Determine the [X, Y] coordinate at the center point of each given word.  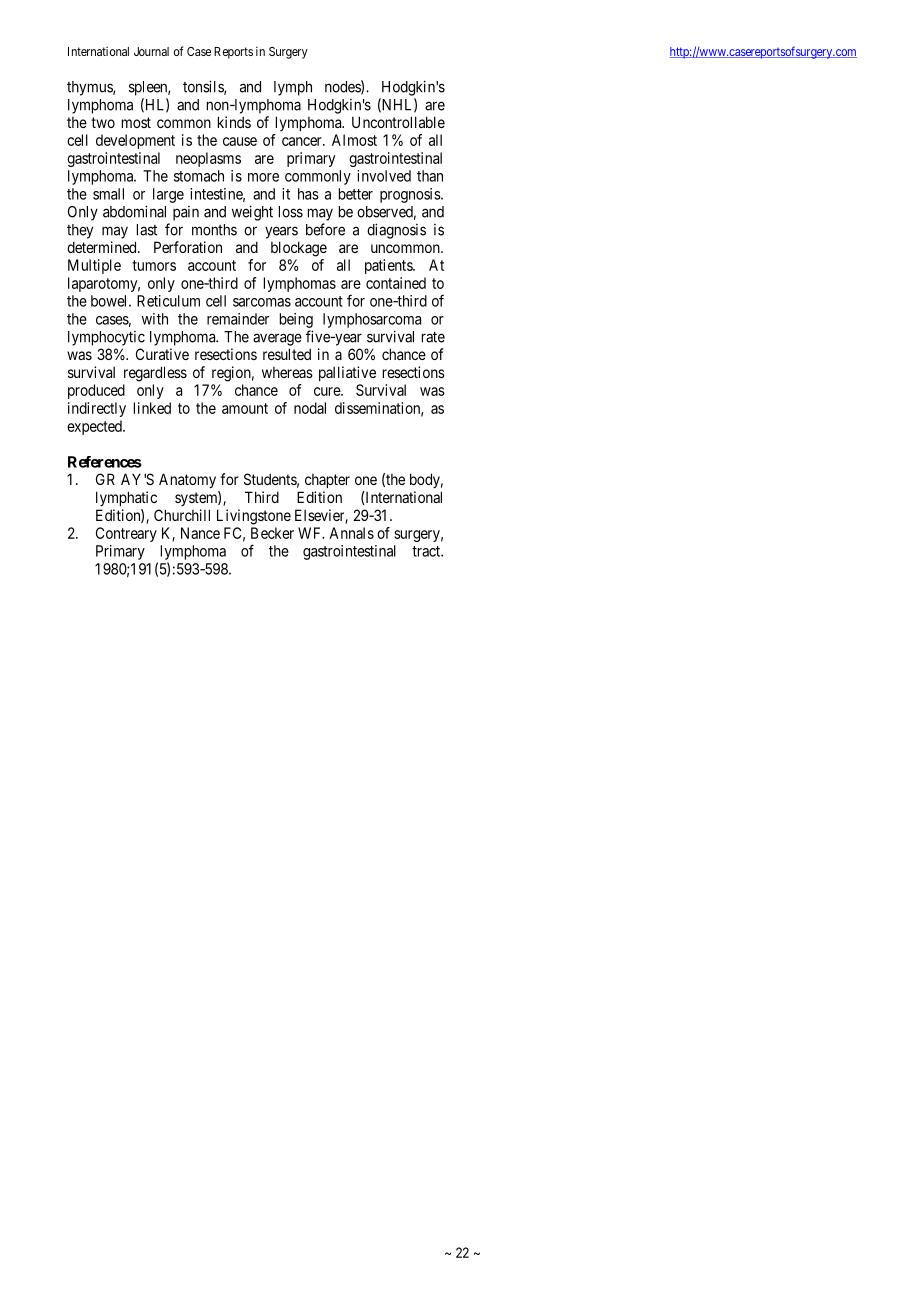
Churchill [182, 515]
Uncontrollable [398, 122]
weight [252, 213]
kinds [234, 122]
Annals [351, 533]
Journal [151, 51]
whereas [287, 372]
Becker [272, 533]
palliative [347, 373]
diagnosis [396, 231]
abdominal [134, 211]
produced [96, 391]
